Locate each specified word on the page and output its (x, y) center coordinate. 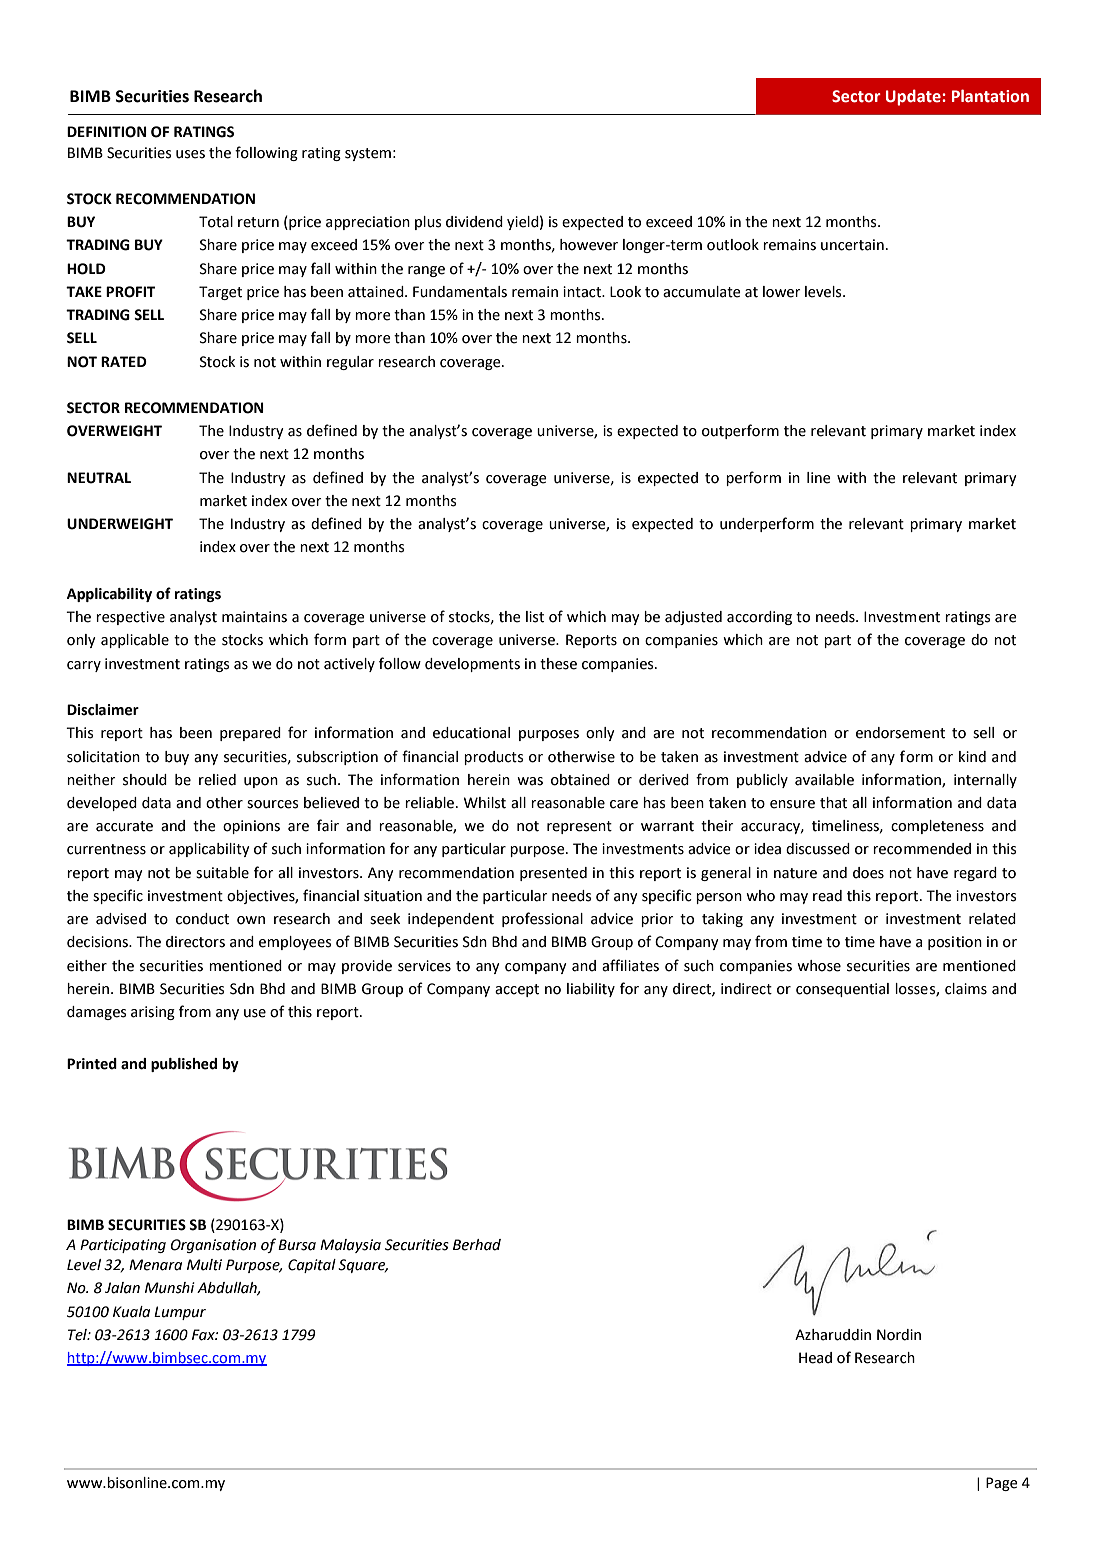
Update (914, 97)
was (530, 781)
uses (190, 154)
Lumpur (180, 1313)
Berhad (477, 1245)
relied (217, 780)
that (833, 803)
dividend (474, 222)
